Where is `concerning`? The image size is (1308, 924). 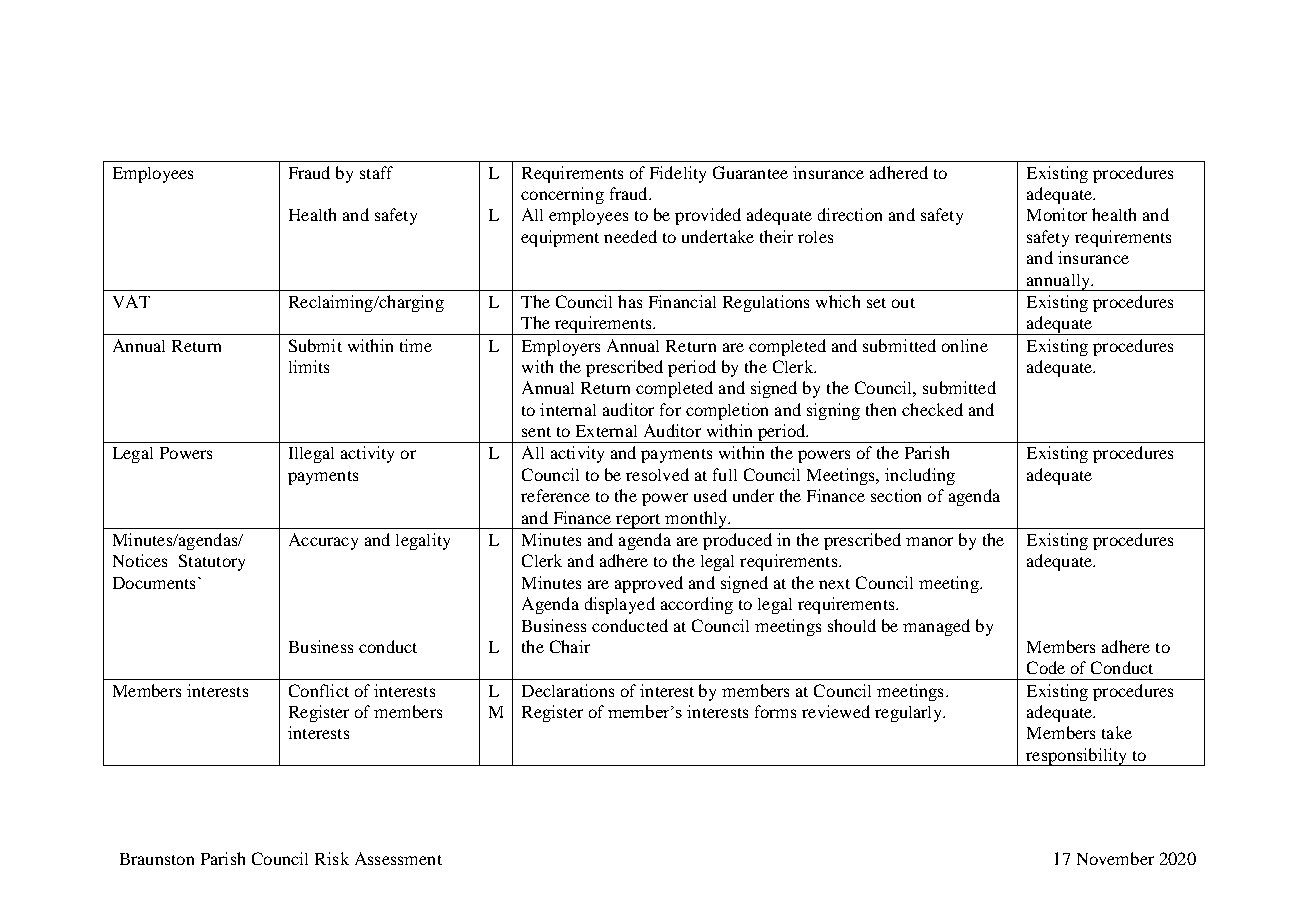 concerning is located at coordinates (562, 195).
